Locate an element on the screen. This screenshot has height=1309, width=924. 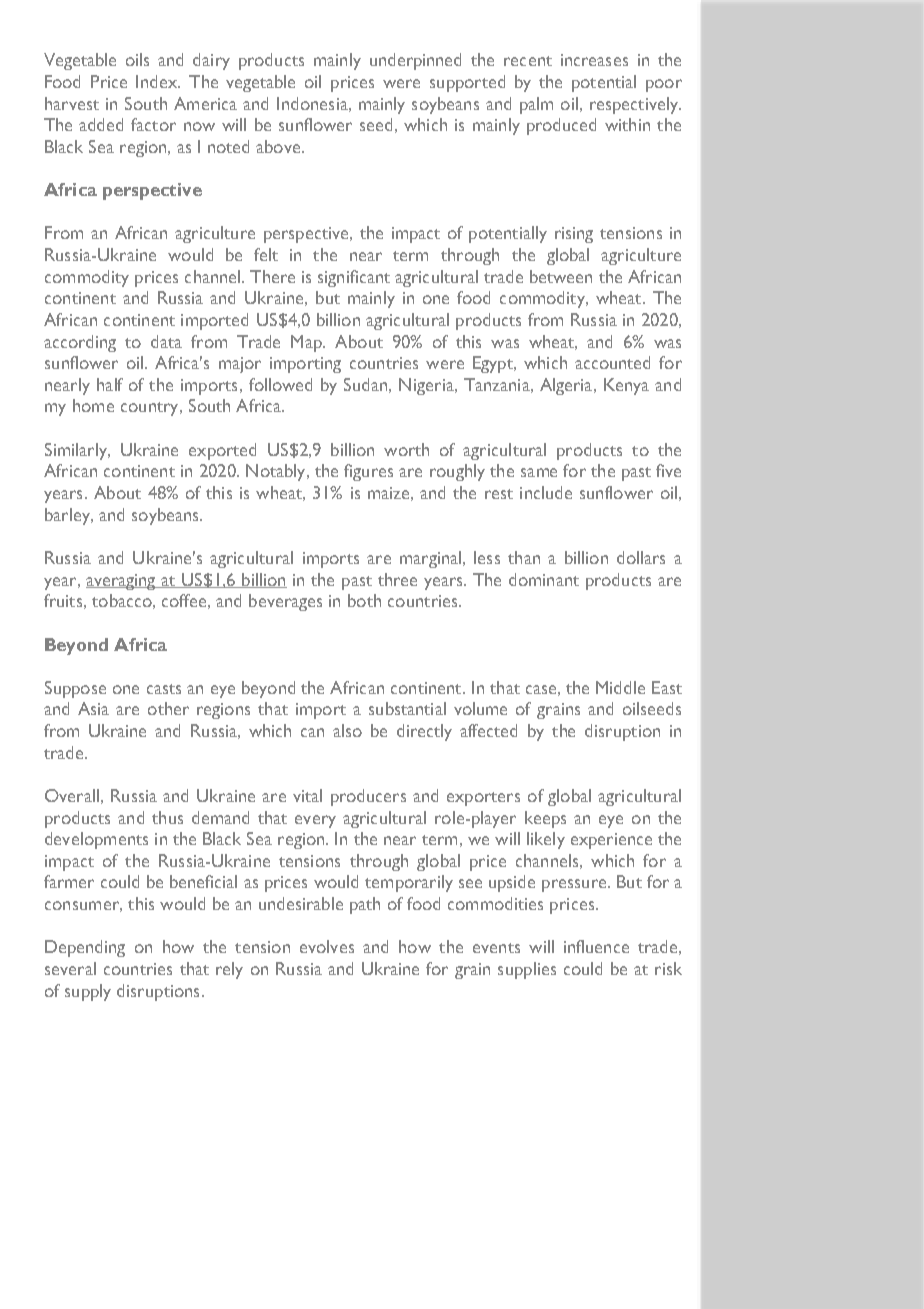
between is located at coordinates (561, 276).
